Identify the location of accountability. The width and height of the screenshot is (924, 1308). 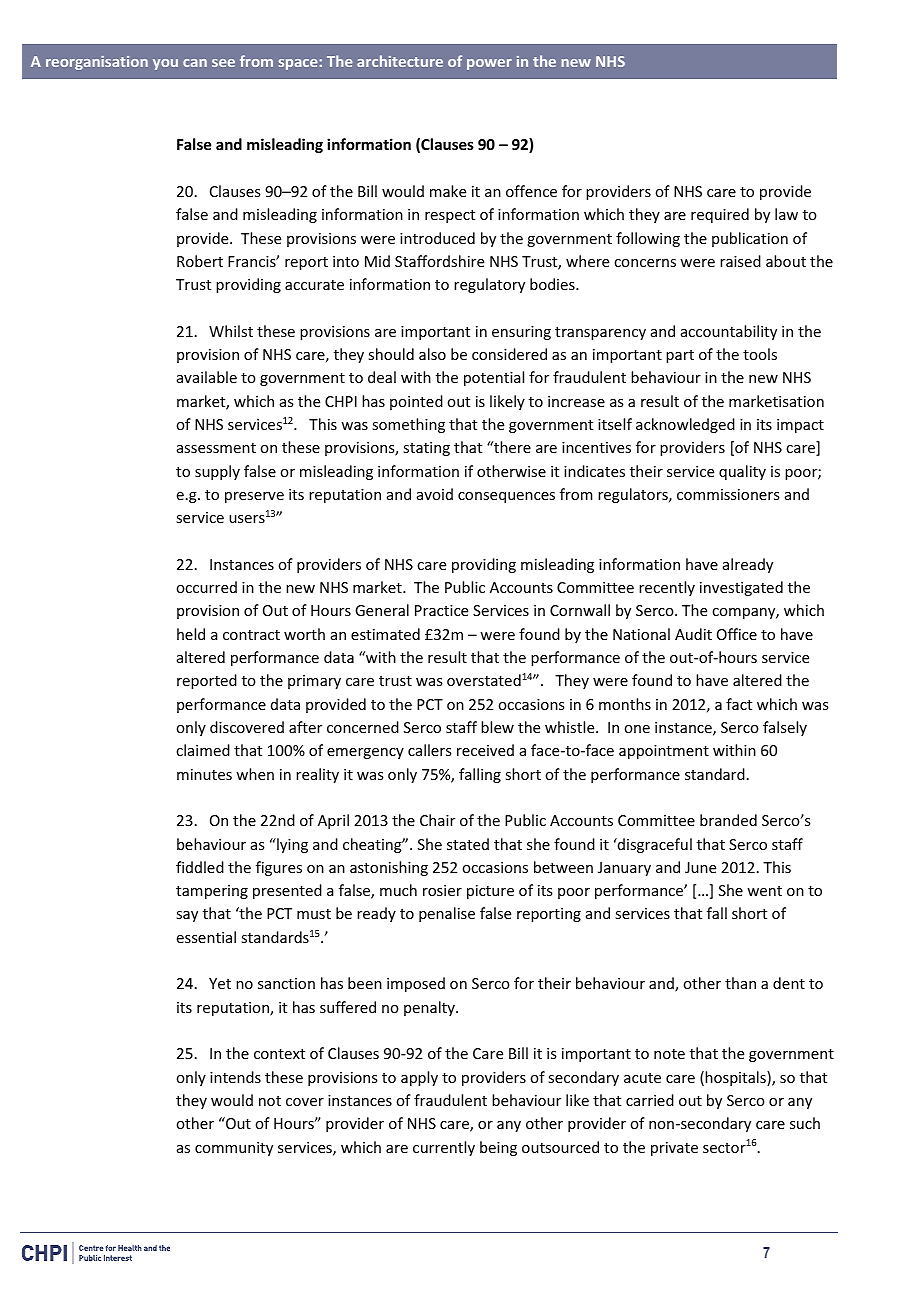
(729, 332).
